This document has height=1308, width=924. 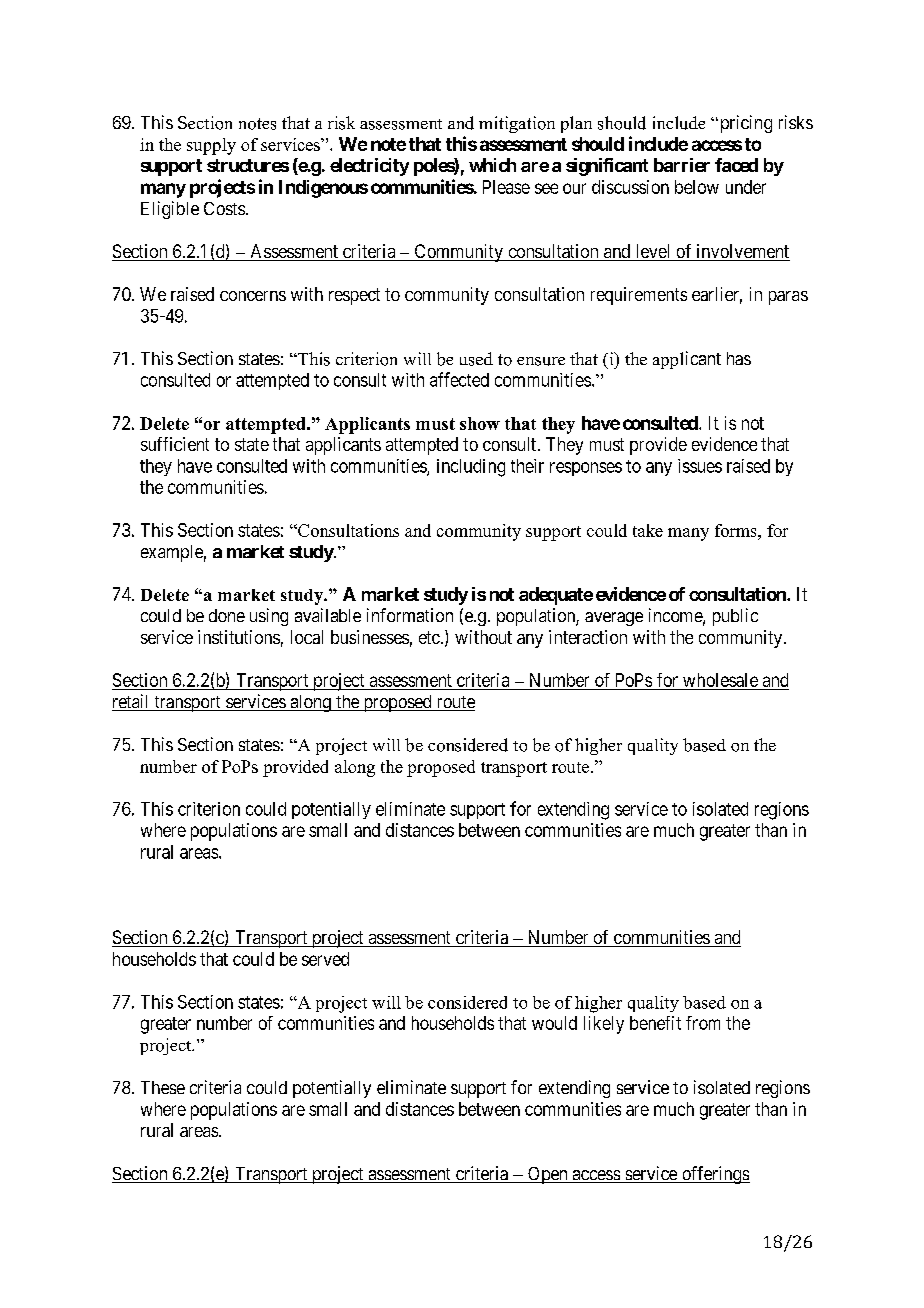 I want to click on which, so click(x=492, y=165).
